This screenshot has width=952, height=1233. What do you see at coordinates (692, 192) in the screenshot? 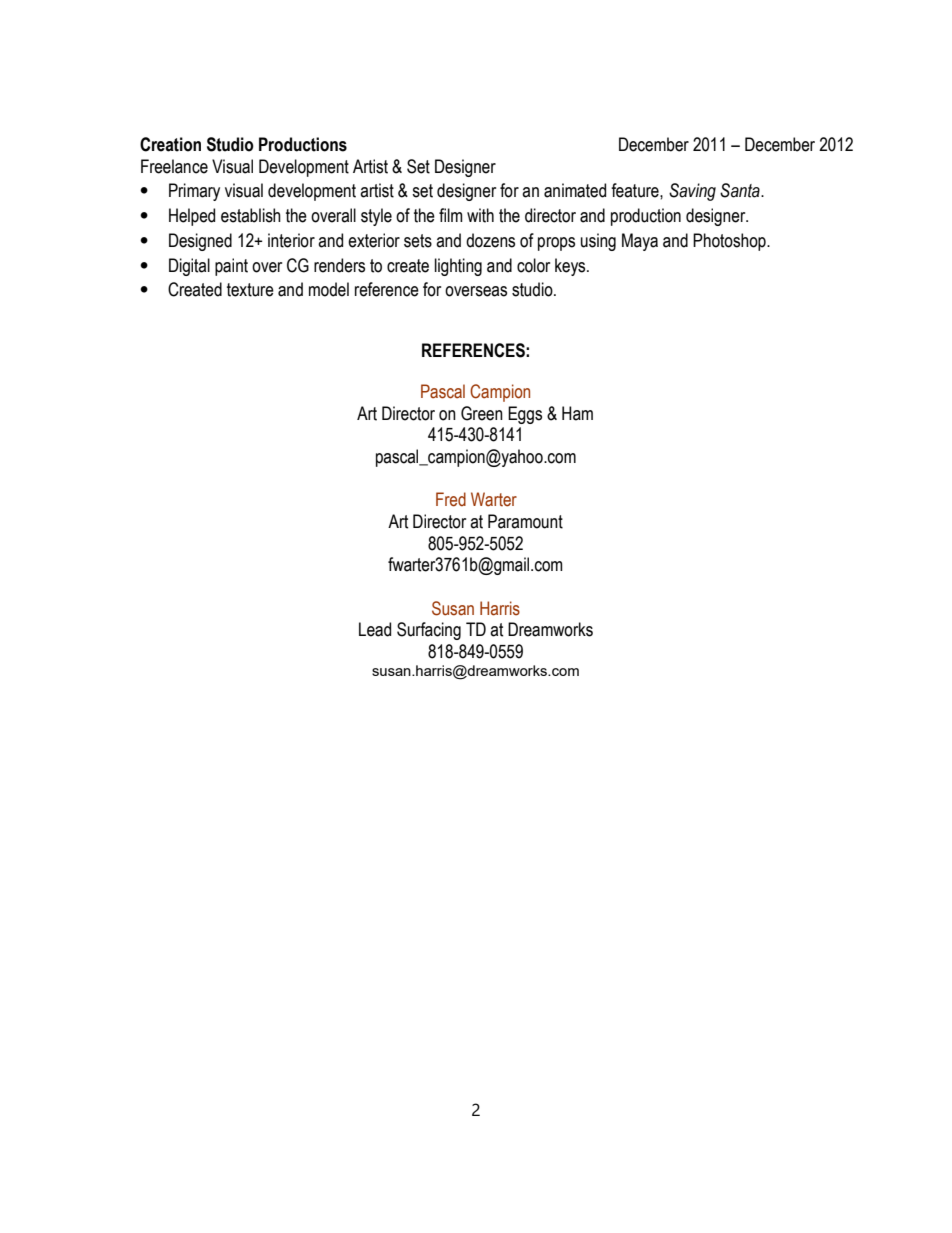
I see `Saving` at bounding box center [692, 192].
